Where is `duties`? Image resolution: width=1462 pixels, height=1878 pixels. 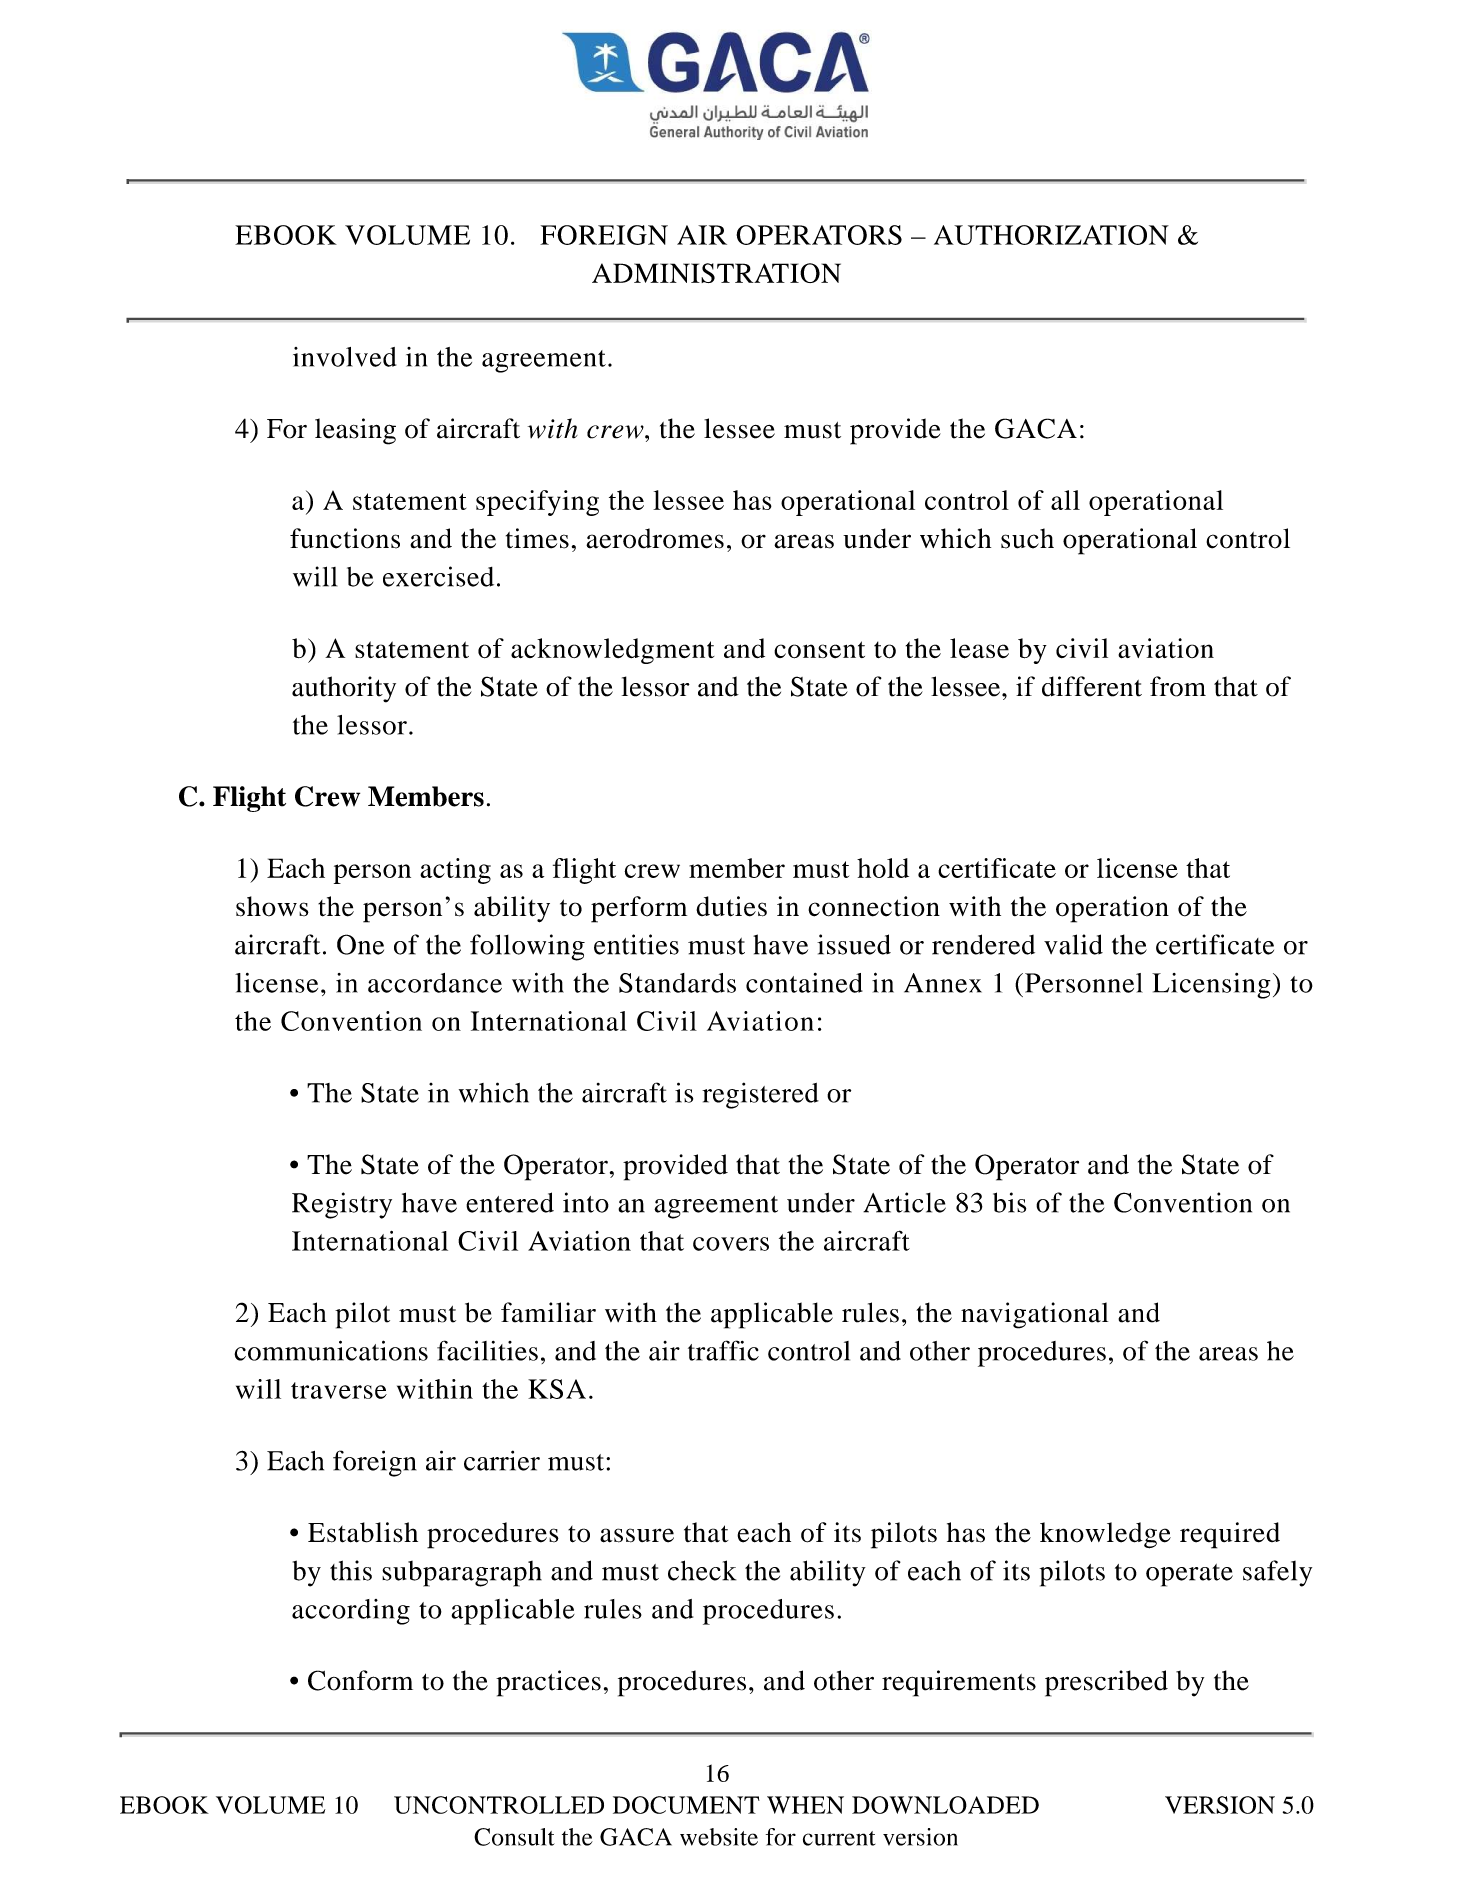 duties is located at coordinates (731, 906).
